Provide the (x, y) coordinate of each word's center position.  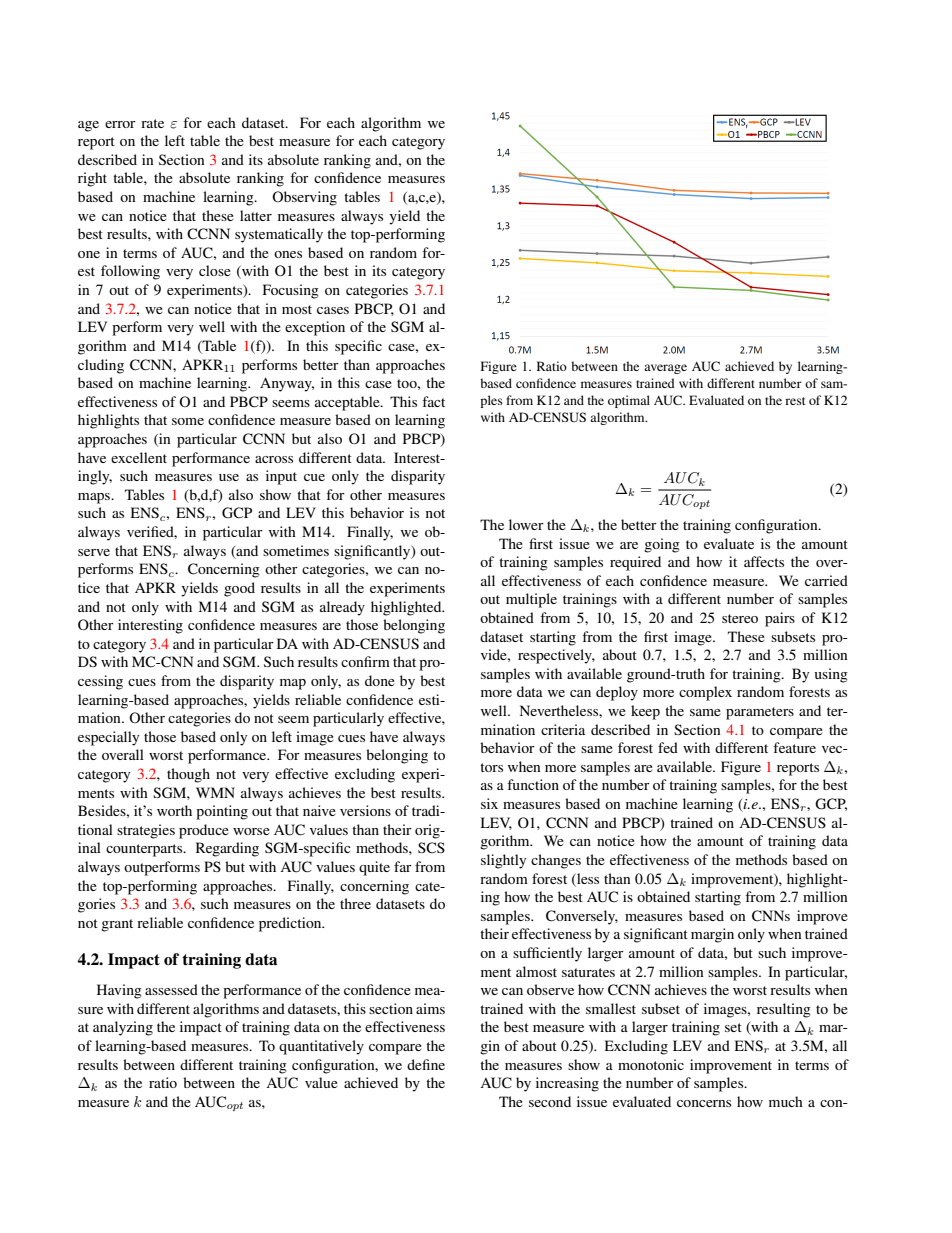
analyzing (123, 1028)
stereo (740, 618)
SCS (431, 848)
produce (204, 831)
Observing (304, 198)
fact (433, 401)
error (120, 124)
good (239, 589)
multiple (531, 600)
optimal (629, 401)
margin (712, 935)
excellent (139, 457)
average (665, 369)
